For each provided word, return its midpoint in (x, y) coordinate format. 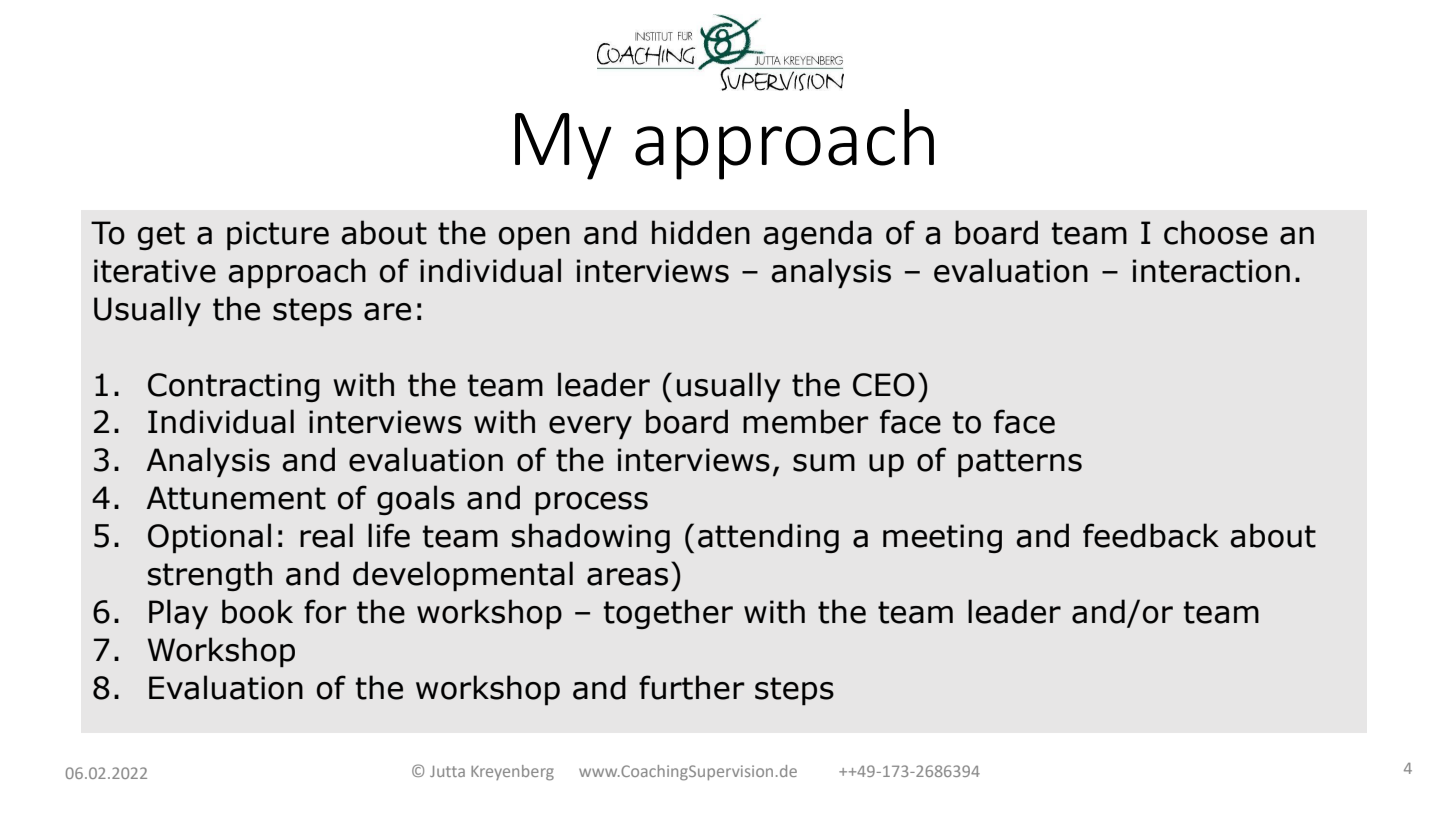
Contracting (234, 387)
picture (278, 235)
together (668, 614)
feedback (1151, 535)
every (590, 427)
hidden (701, 232)
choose (1216, 232)
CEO (884, 385)
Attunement (236, 498)
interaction (1211, 271)
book (257, 611)
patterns (1020, 463)
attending (768, 538)
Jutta (447, 771)
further (692, 687)
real (326, 535)
